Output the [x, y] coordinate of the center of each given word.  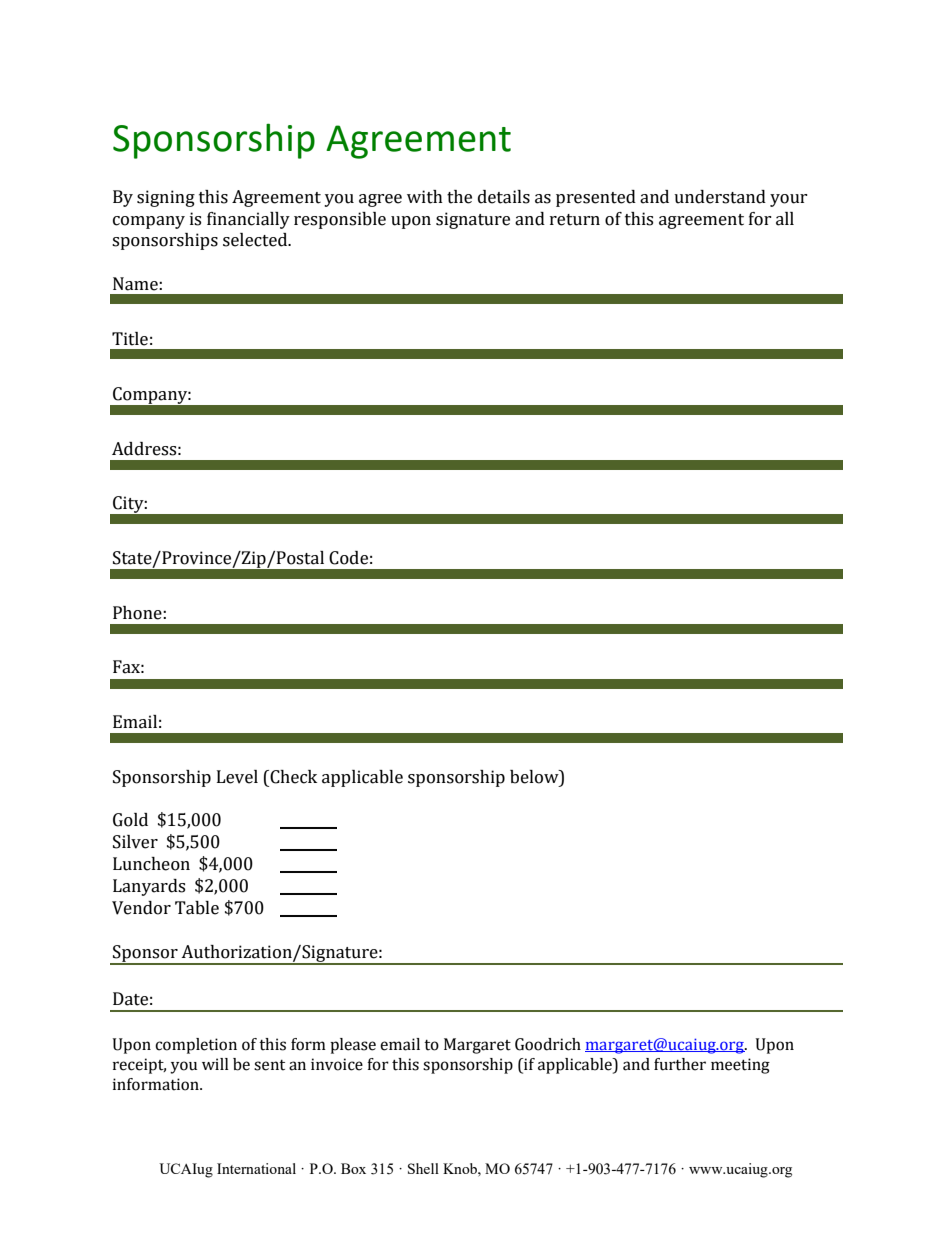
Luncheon [151, 864]
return [575, 220]
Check [292, 777]
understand [720, 197]
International [256, 1168]
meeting [740, 1066]
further [680, 1064]
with [425, 197]
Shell [423, 1168]
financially [248, 220]
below [535, 777]
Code [348, 558]
